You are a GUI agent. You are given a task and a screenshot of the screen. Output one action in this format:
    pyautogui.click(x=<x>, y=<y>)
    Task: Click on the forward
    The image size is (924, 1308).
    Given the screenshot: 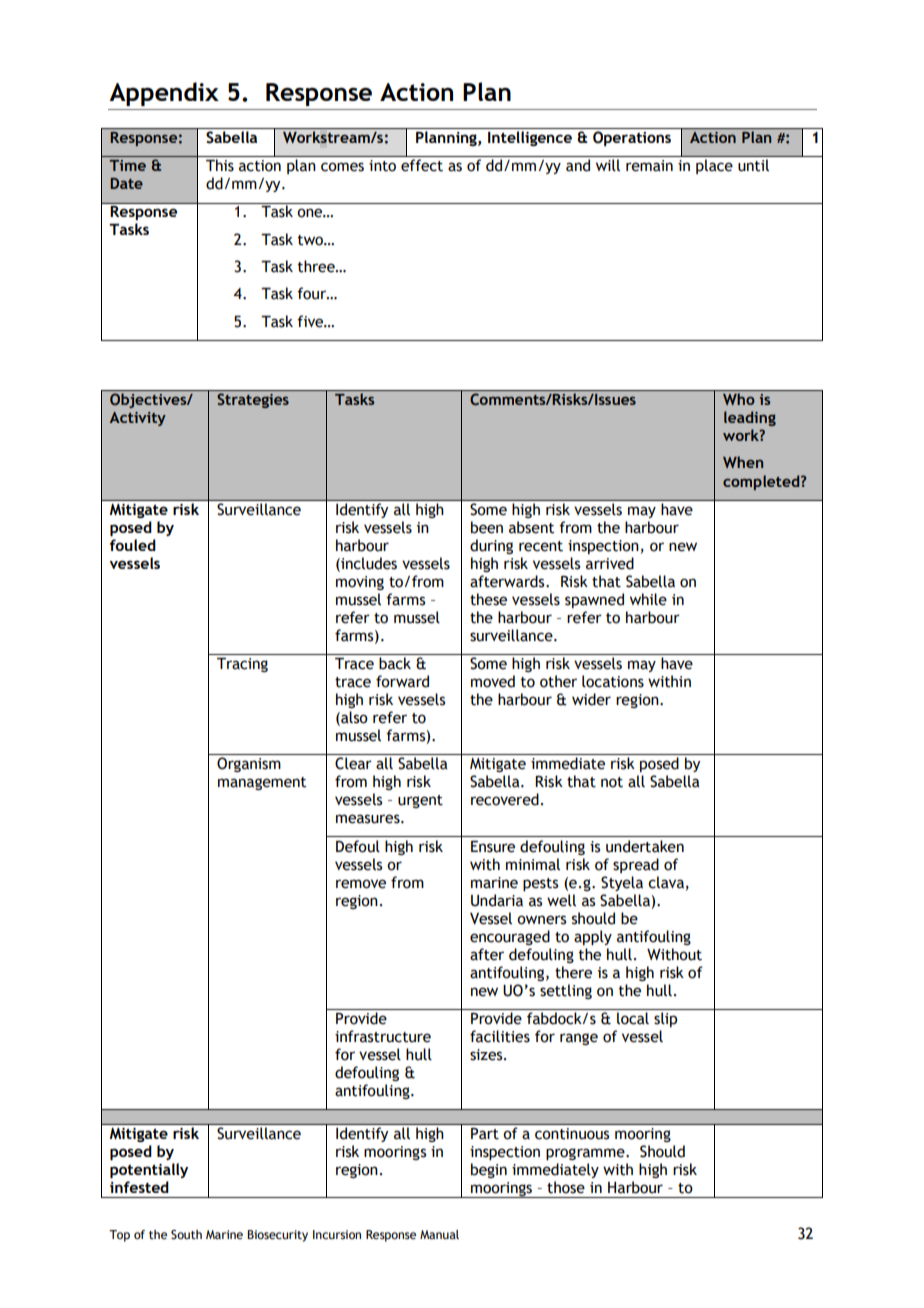 What is the action you would take?
    pyautogui.click(x=402, y=681)
